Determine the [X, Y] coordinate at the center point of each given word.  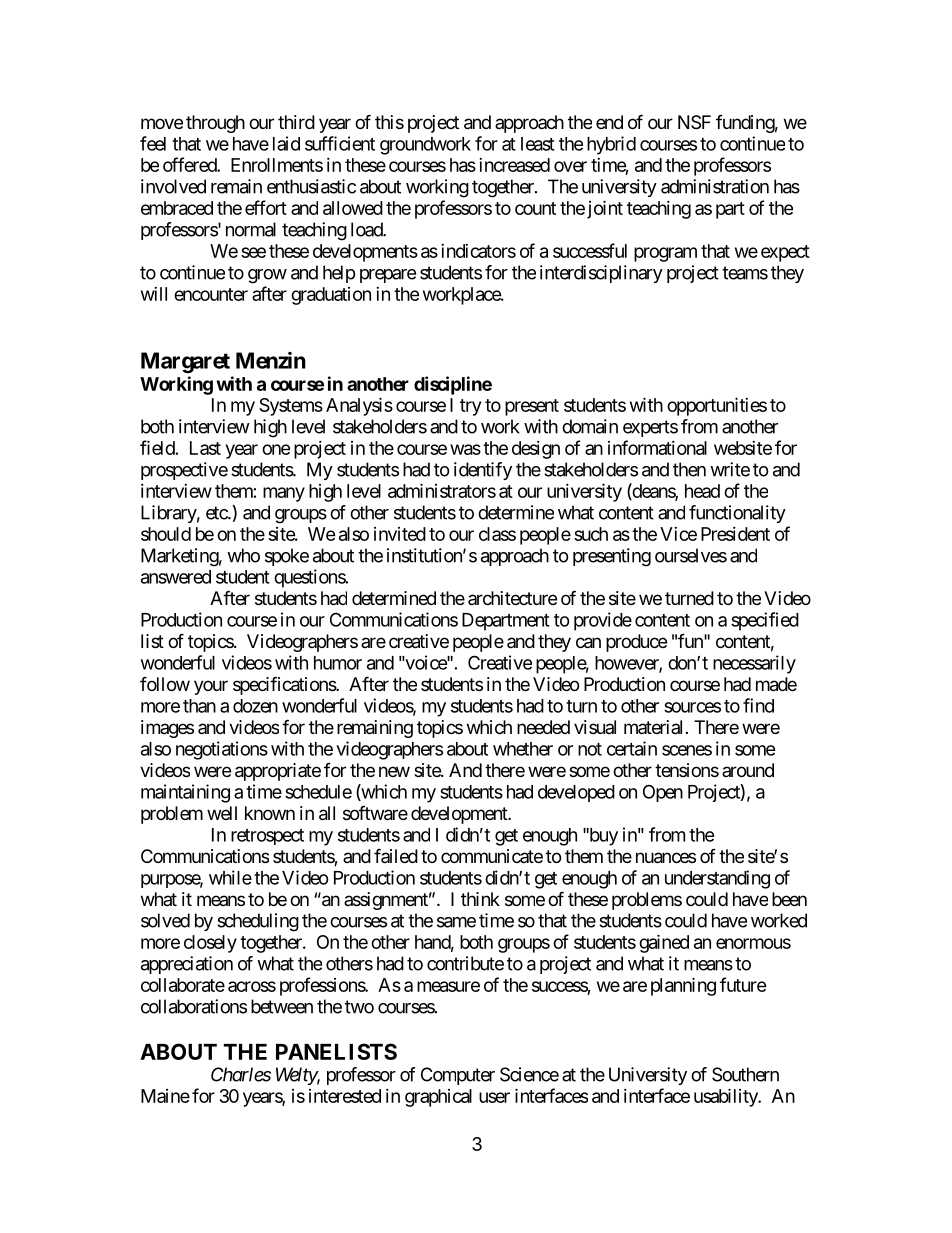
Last [205, 448]
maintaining [185, 793]
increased [514, 165]
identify [483, 471]
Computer [458, 1076]
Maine [165, 1096]
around [748, 770]
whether [523, 749]
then [689, 469]
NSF [694, 122]
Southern [745, 1074]
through [215, 124]
